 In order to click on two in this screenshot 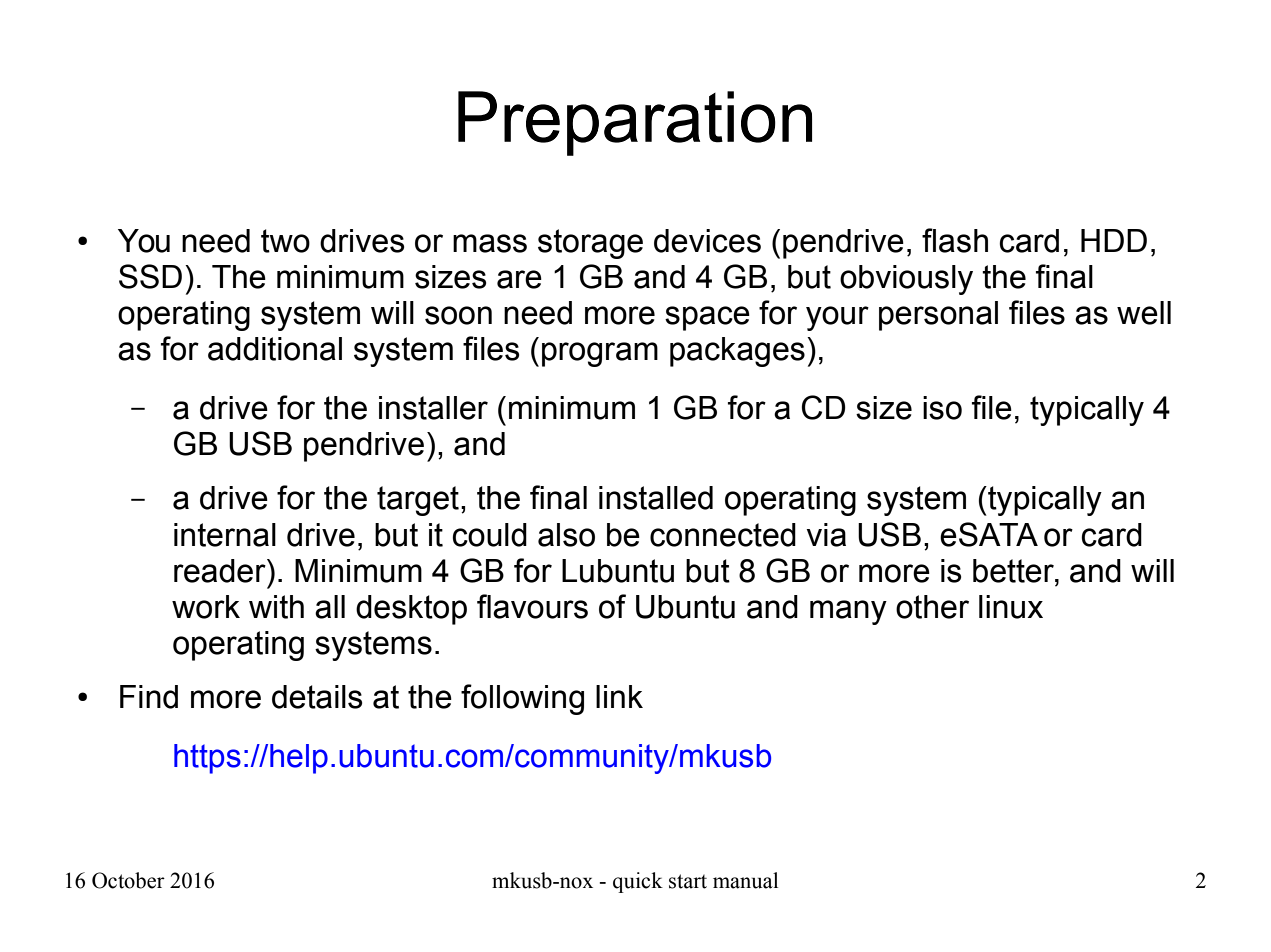, I will do `click(285, 241)`.
